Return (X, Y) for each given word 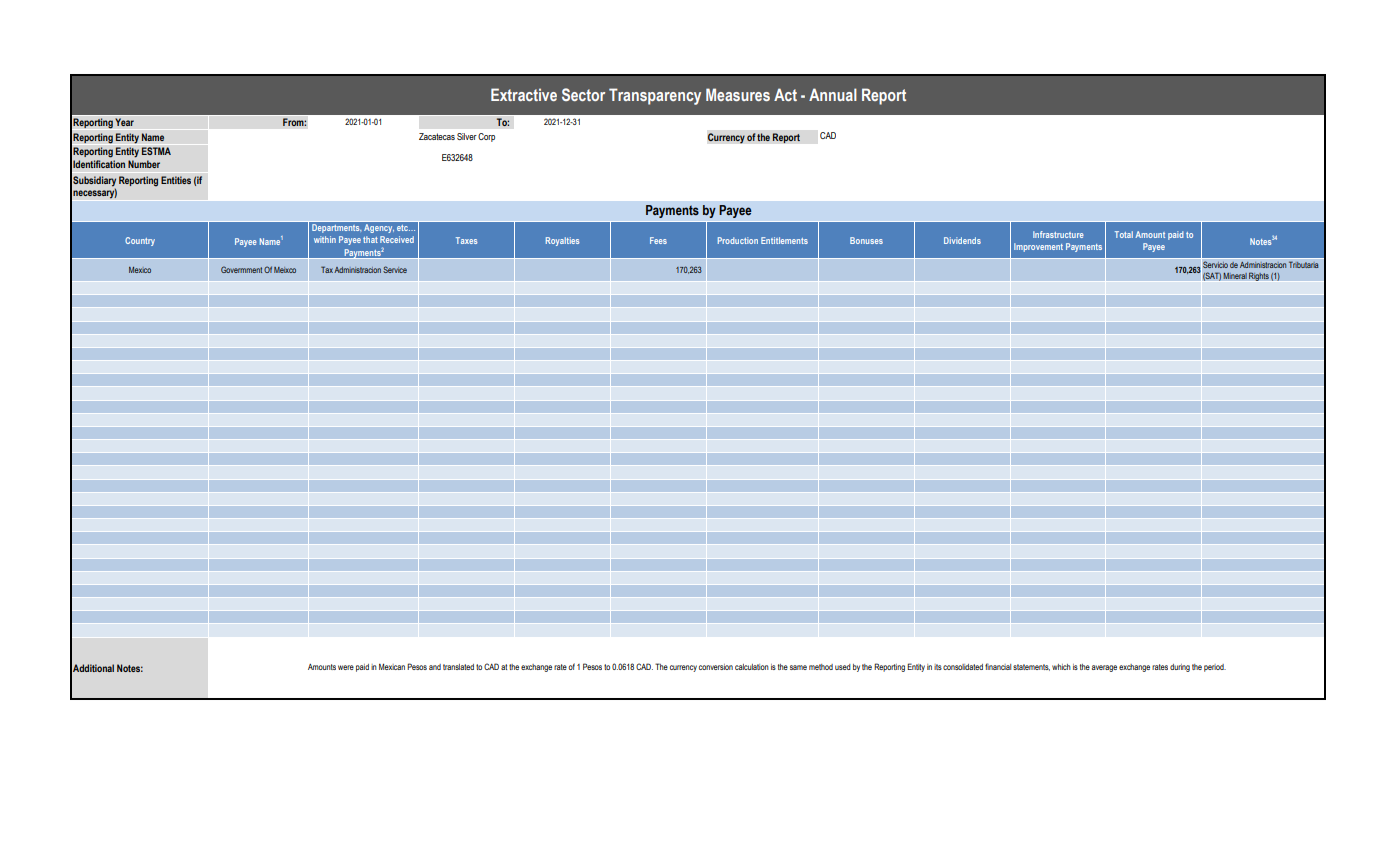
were (346, 667)
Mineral (1235, 275)
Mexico (140, 270)
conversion (716, 667)
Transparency (655, 96)
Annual (833, 94)
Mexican (392, 666)
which (1061, 667)
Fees (658, 240)
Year (124, 122)
